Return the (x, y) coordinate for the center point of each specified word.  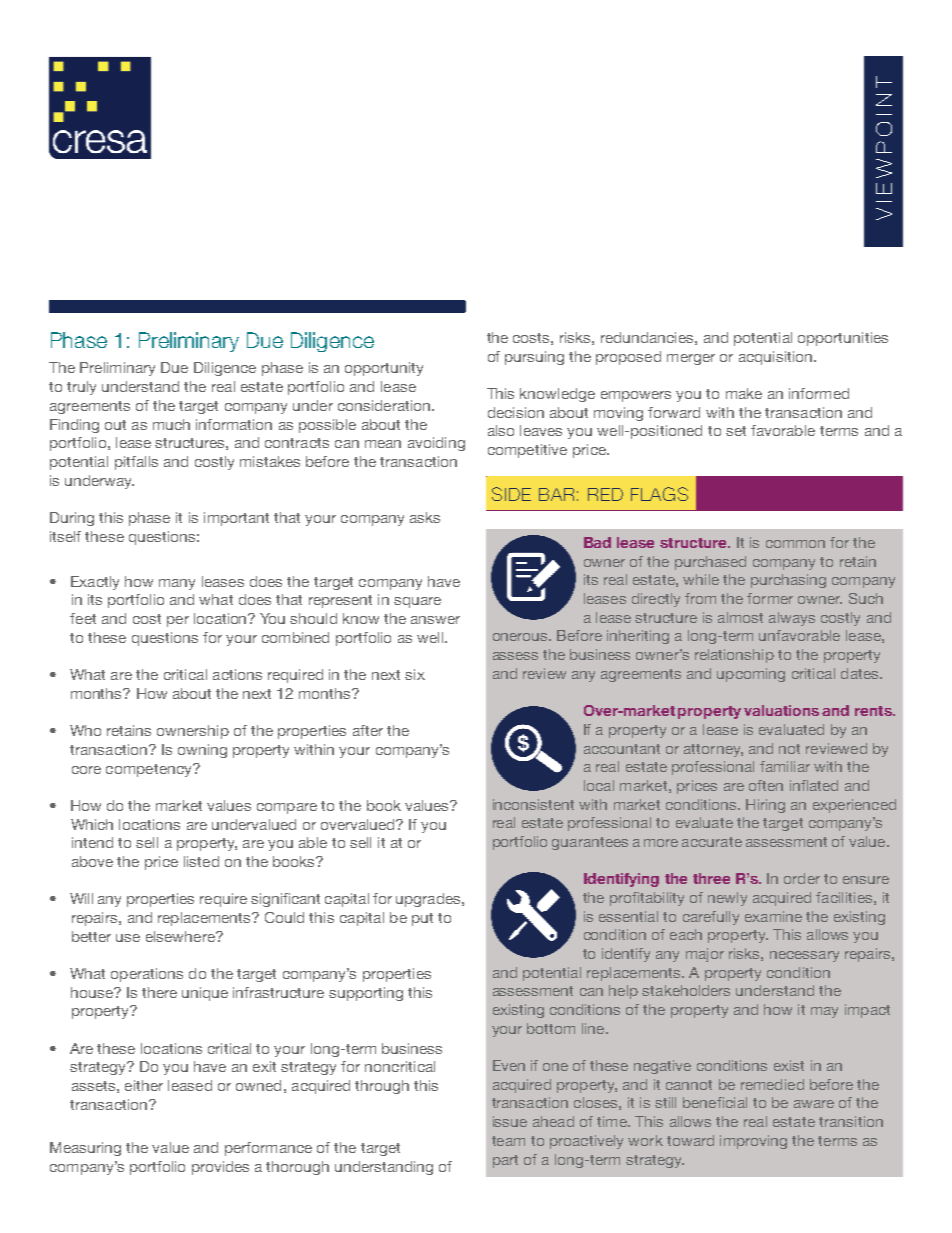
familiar (785, 766)
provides (220, 1168)
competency (150, 770)
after (368, 730)
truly (81, 388)
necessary (804, 956)
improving (753, 1142)
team (508, 1141)
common (795, 544)
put (422, 919)
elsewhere (181, 936)
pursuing (534, 358)
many (177, 584)
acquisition (777, 358)
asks (425, 517)
